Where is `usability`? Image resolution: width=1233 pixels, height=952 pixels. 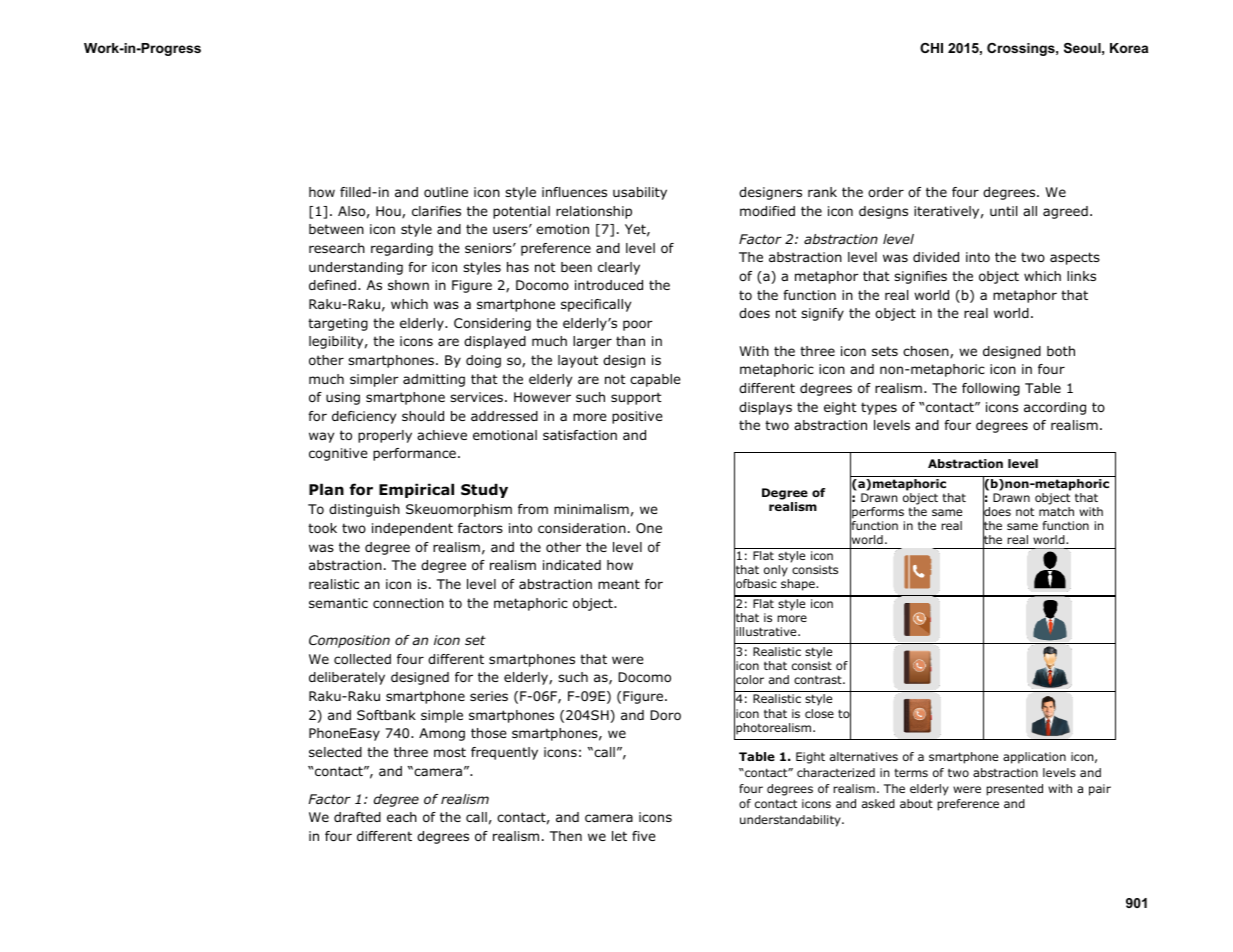 usability is located at coordinates (640, 193).
